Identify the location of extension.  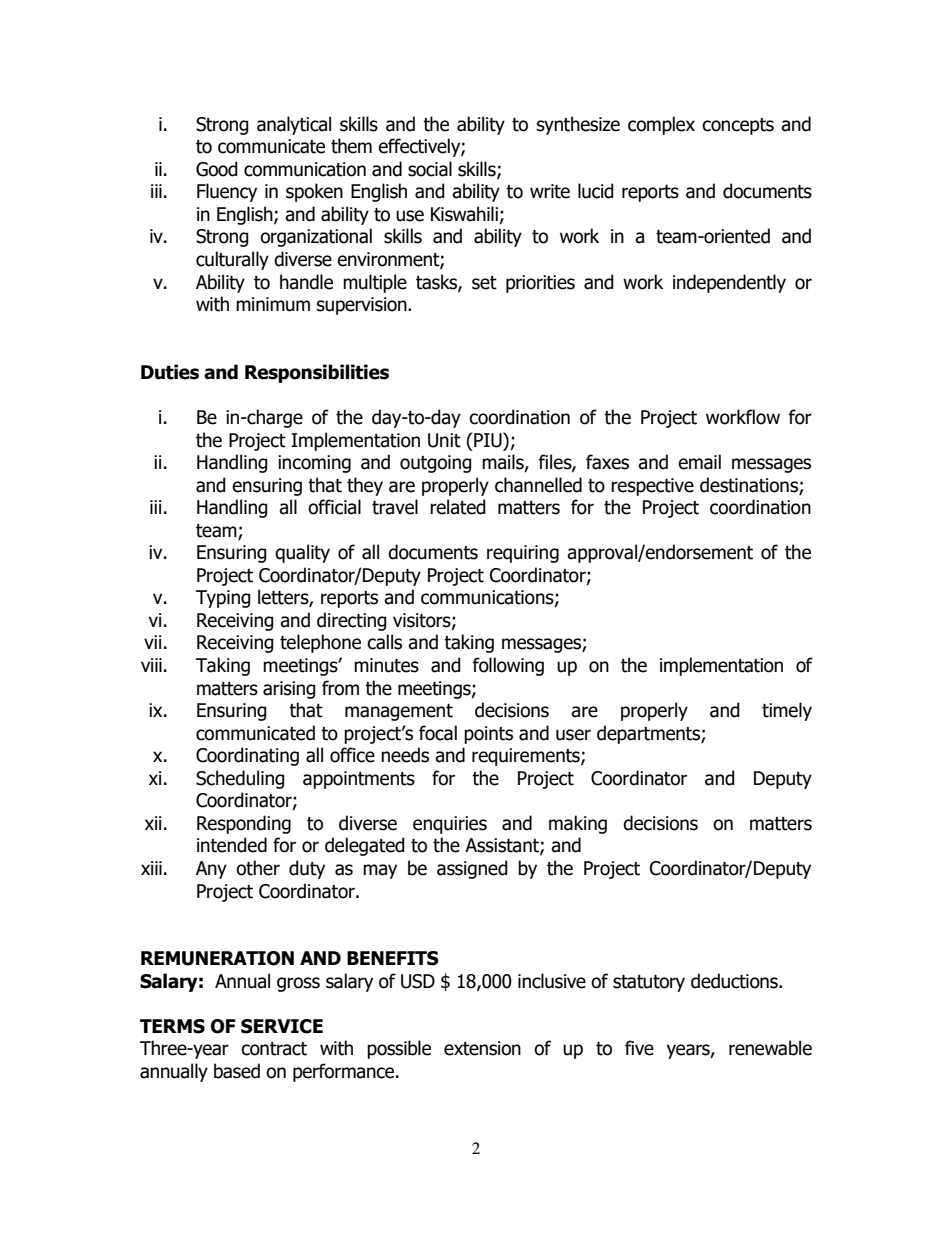
(482, 1048).
